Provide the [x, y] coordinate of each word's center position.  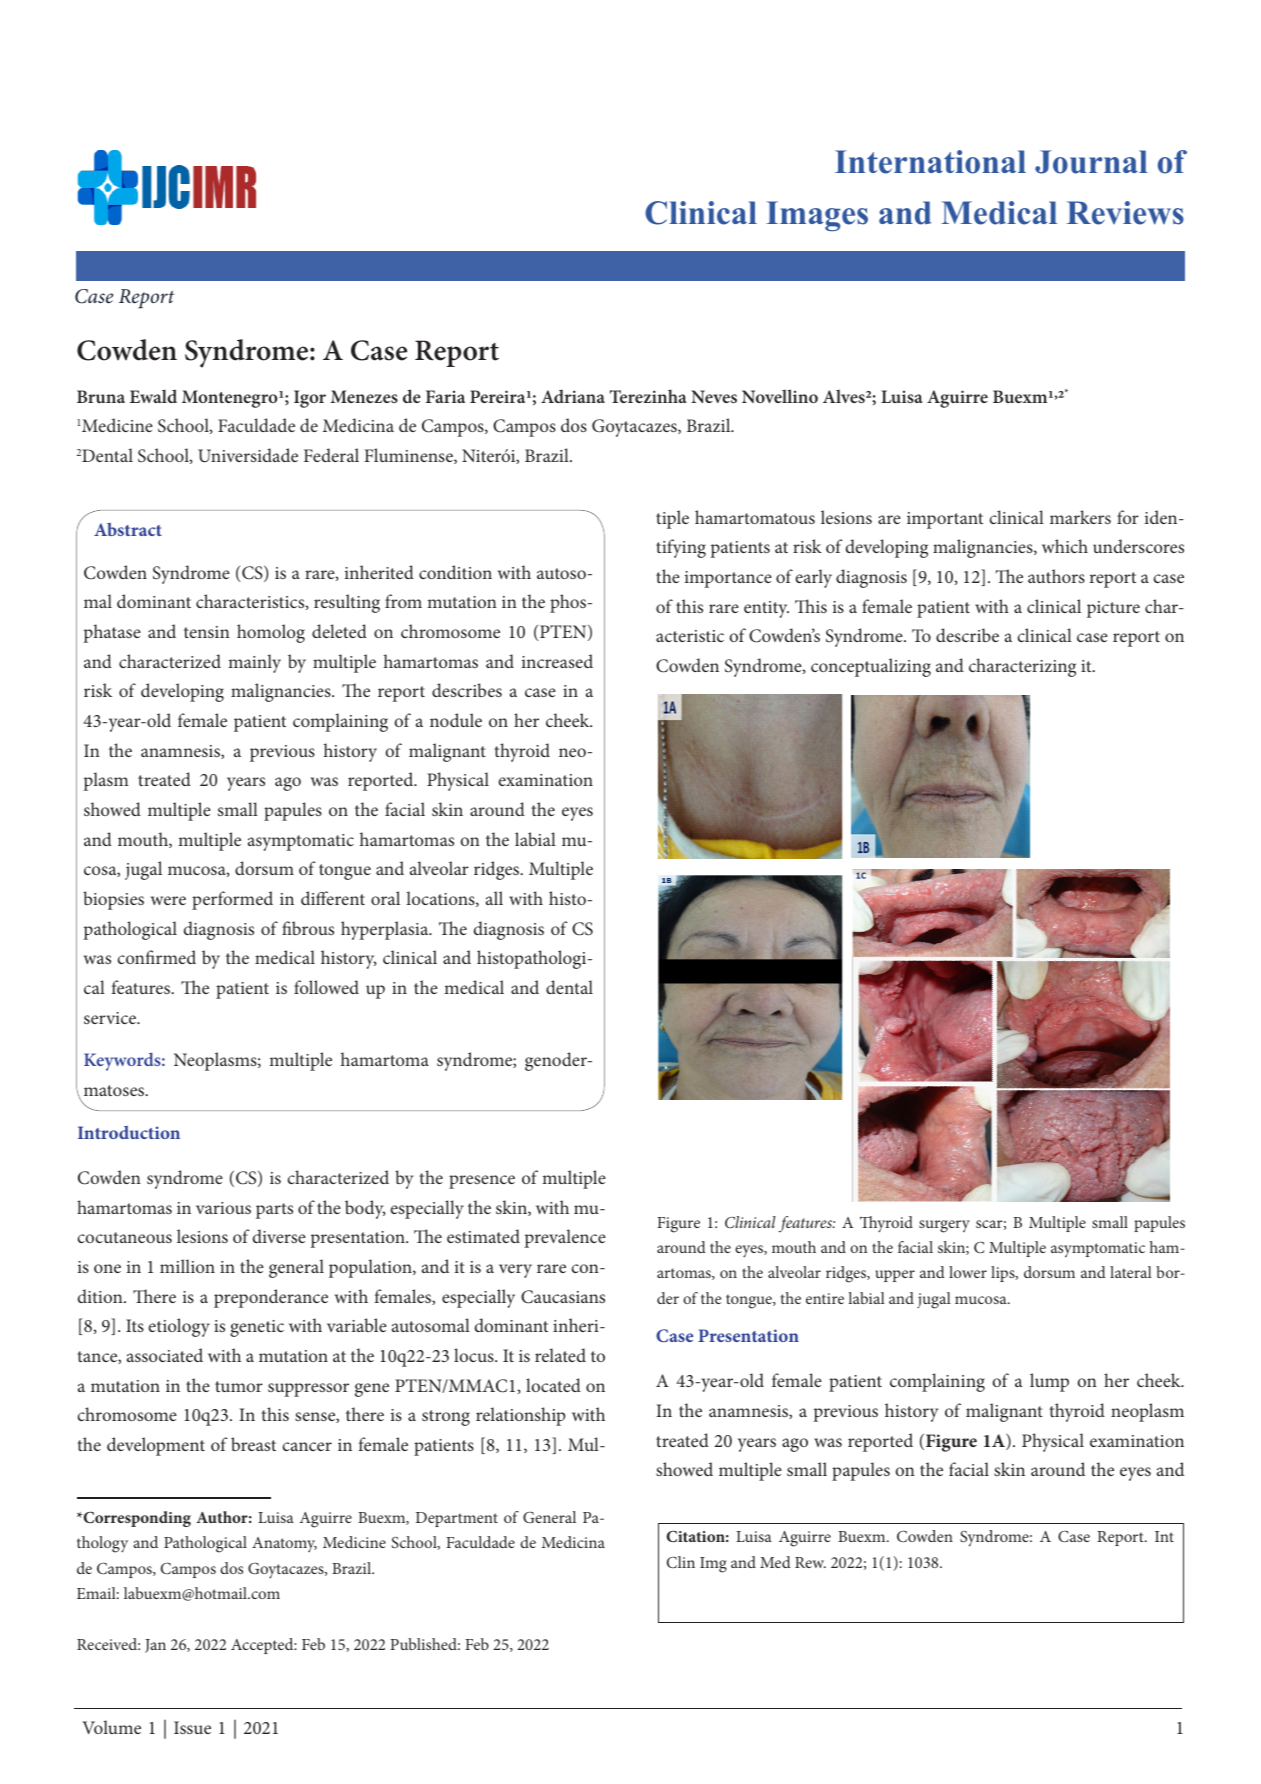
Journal [1091, 162]
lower [968, 1272]
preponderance [271, 1298]
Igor [310, 399]
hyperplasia [386, 930]
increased [557, 661]
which [1065, 546]
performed [232, 900]
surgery [944, 1226]
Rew [810, 1562]
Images [817, 216]
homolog [271, 633]
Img [713, 1565]
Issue [192, 1727]
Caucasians [563, 1297]
